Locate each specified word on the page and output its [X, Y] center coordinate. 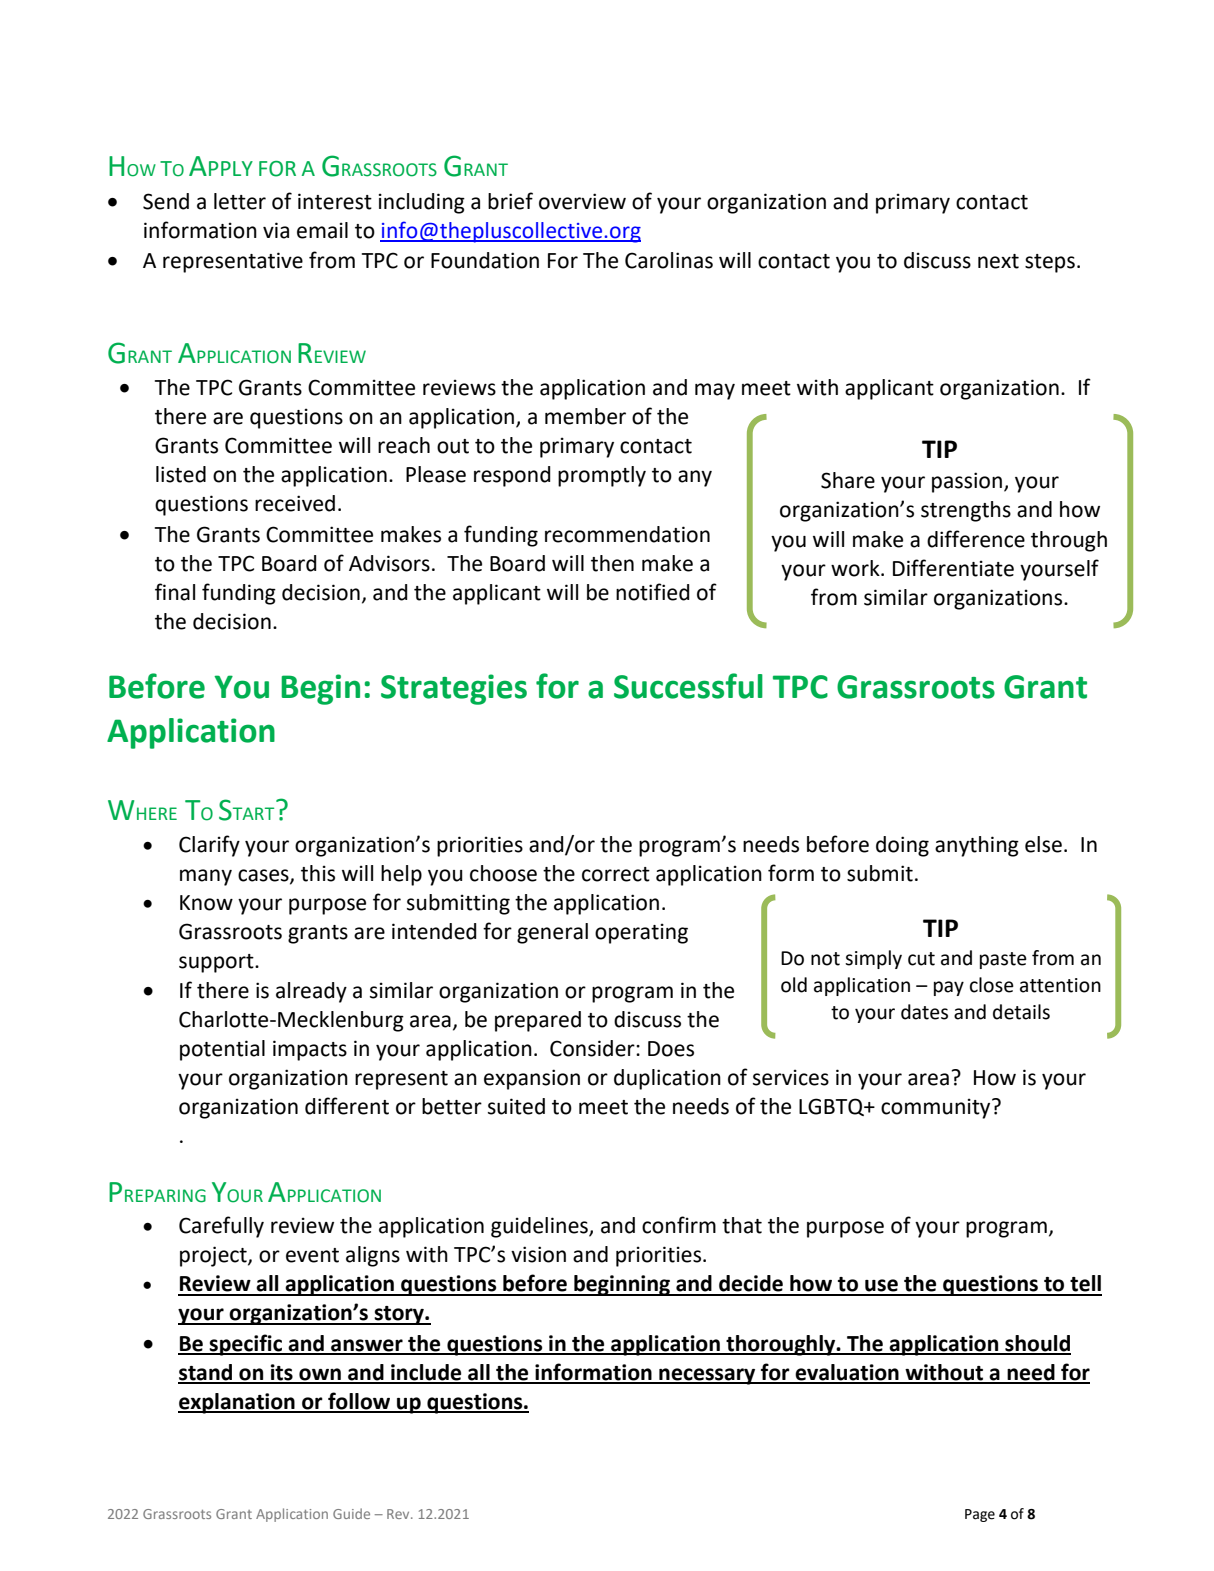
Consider [593, 1048]
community [937, 1108]
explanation [237, 1403]
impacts [310, 1050]
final [175, 592]
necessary [707, 1376]
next [998, 261]
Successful [688, 686]
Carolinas [669, 260]
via [276, 230]
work [856, 568]
